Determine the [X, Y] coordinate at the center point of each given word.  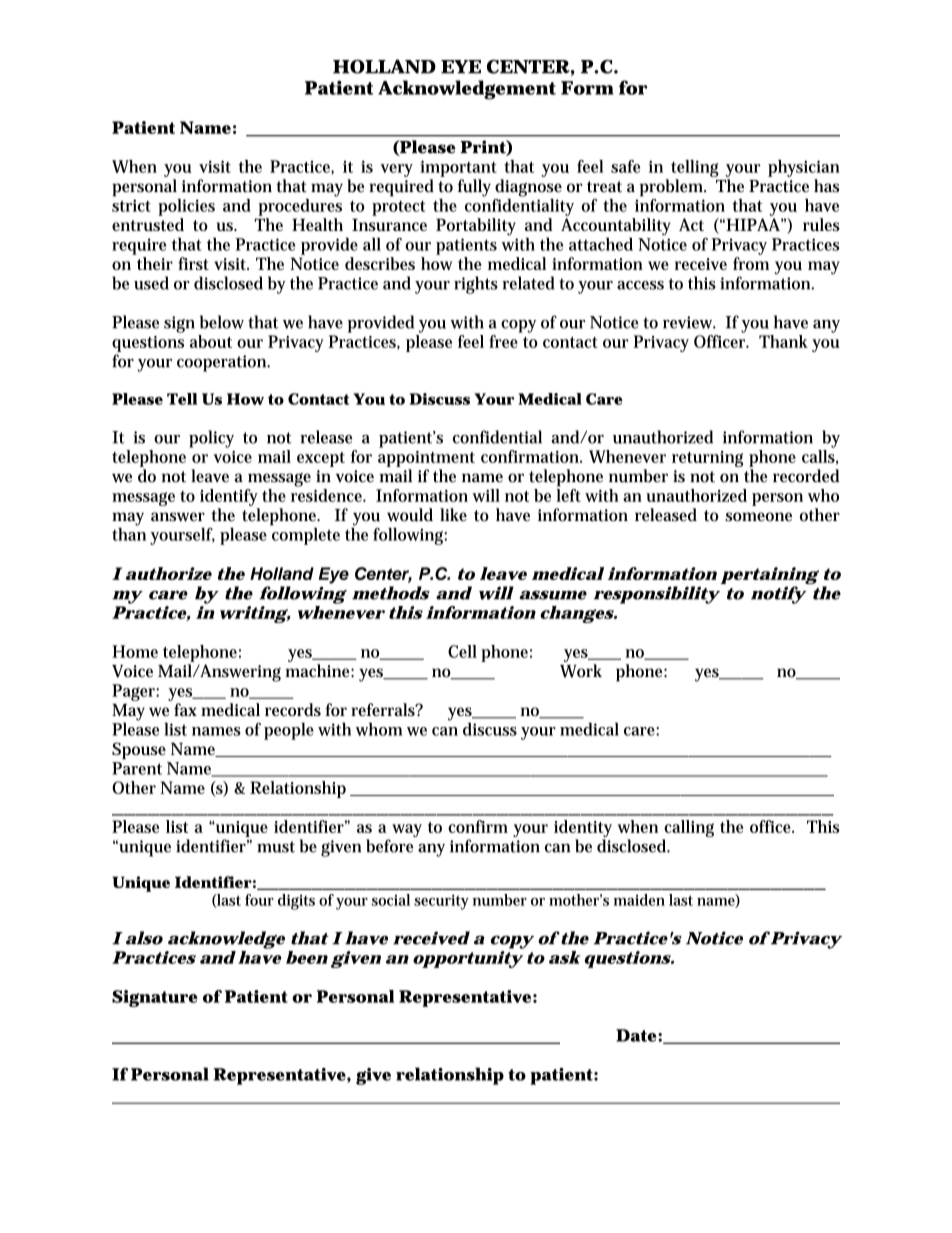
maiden [639, 900]
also [144, 938]
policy [211, 439]
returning [707, 459]
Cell [462, 651]
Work [581, 671]
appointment [426, 459]
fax [185, 709]
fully [474, 188]
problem [673, 188]
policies [186, 207]
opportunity [467, 959]
